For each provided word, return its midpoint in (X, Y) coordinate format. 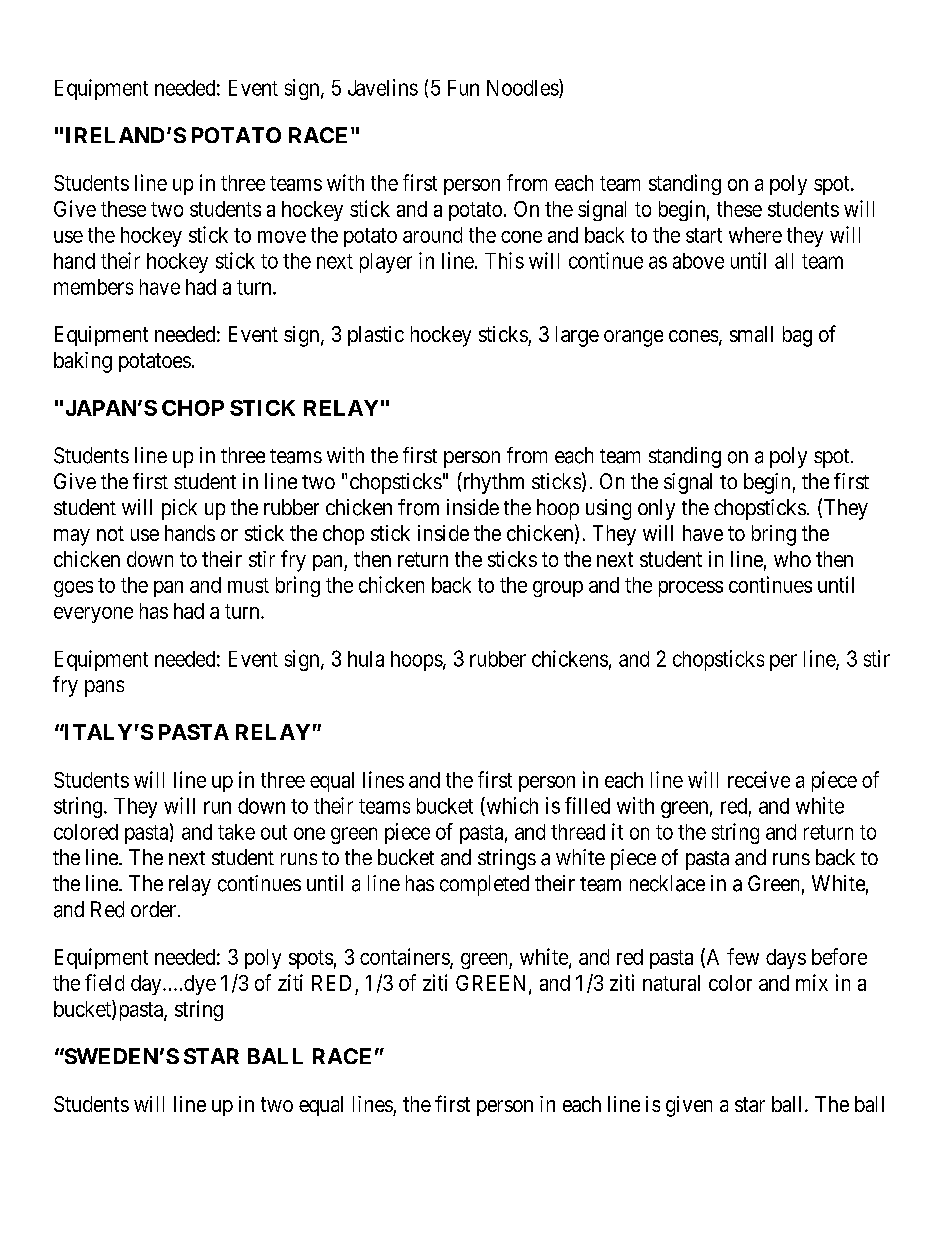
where (755, 235)
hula (366, 659)
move (282, 237)
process (691, 589)
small (751, 334)
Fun (463, 88)
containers (405, 958)
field (104, 982)
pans (104, 688)
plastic (376, 336)
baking (83, 362)
